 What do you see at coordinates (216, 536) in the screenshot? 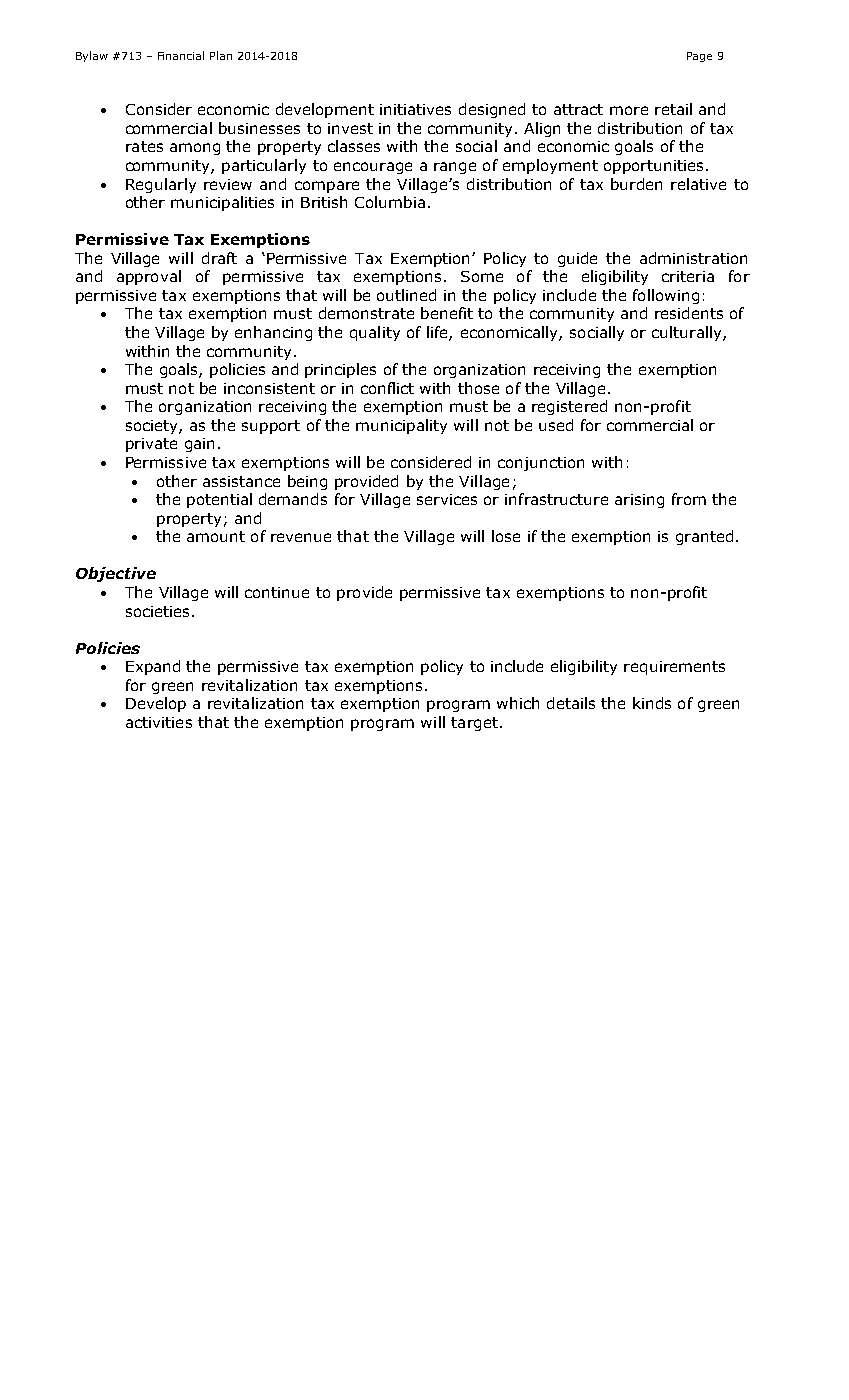
I see `amount` at bounding box center [216, 536].
